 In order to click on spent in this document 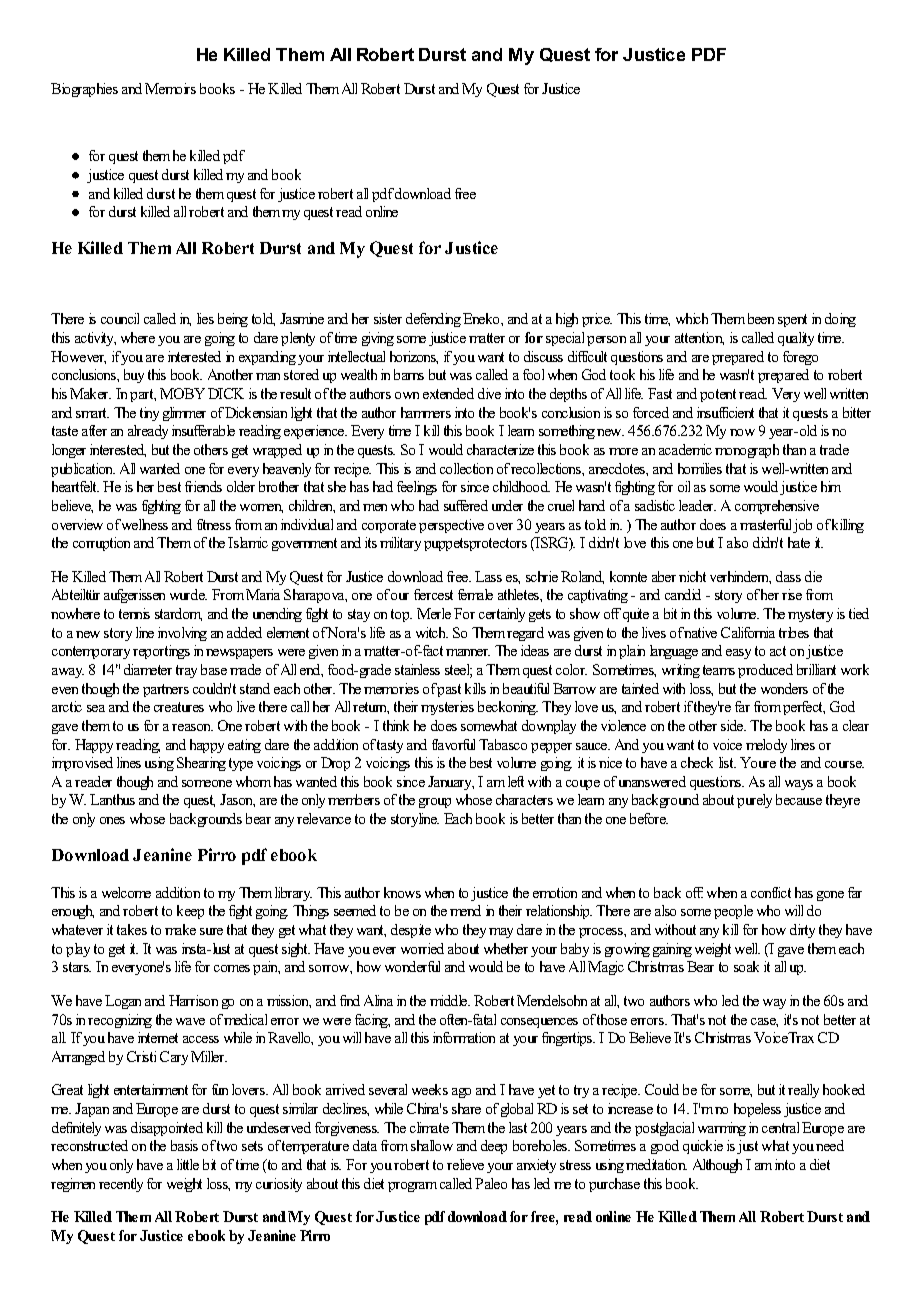, I will do `click(792, 320)`.
